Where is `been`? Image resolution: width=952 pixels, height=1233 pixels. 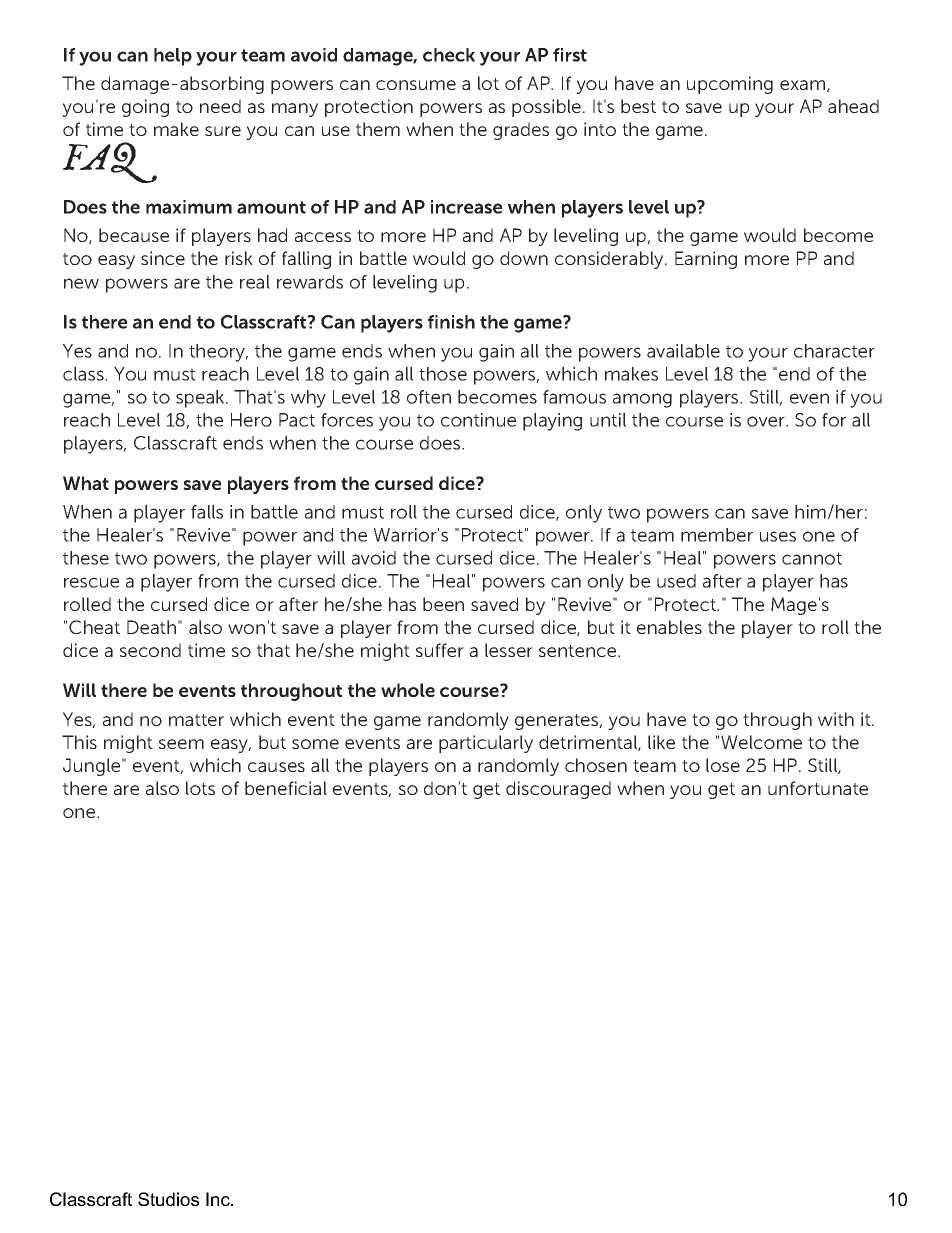 been is located at coordinates (443, 604).
